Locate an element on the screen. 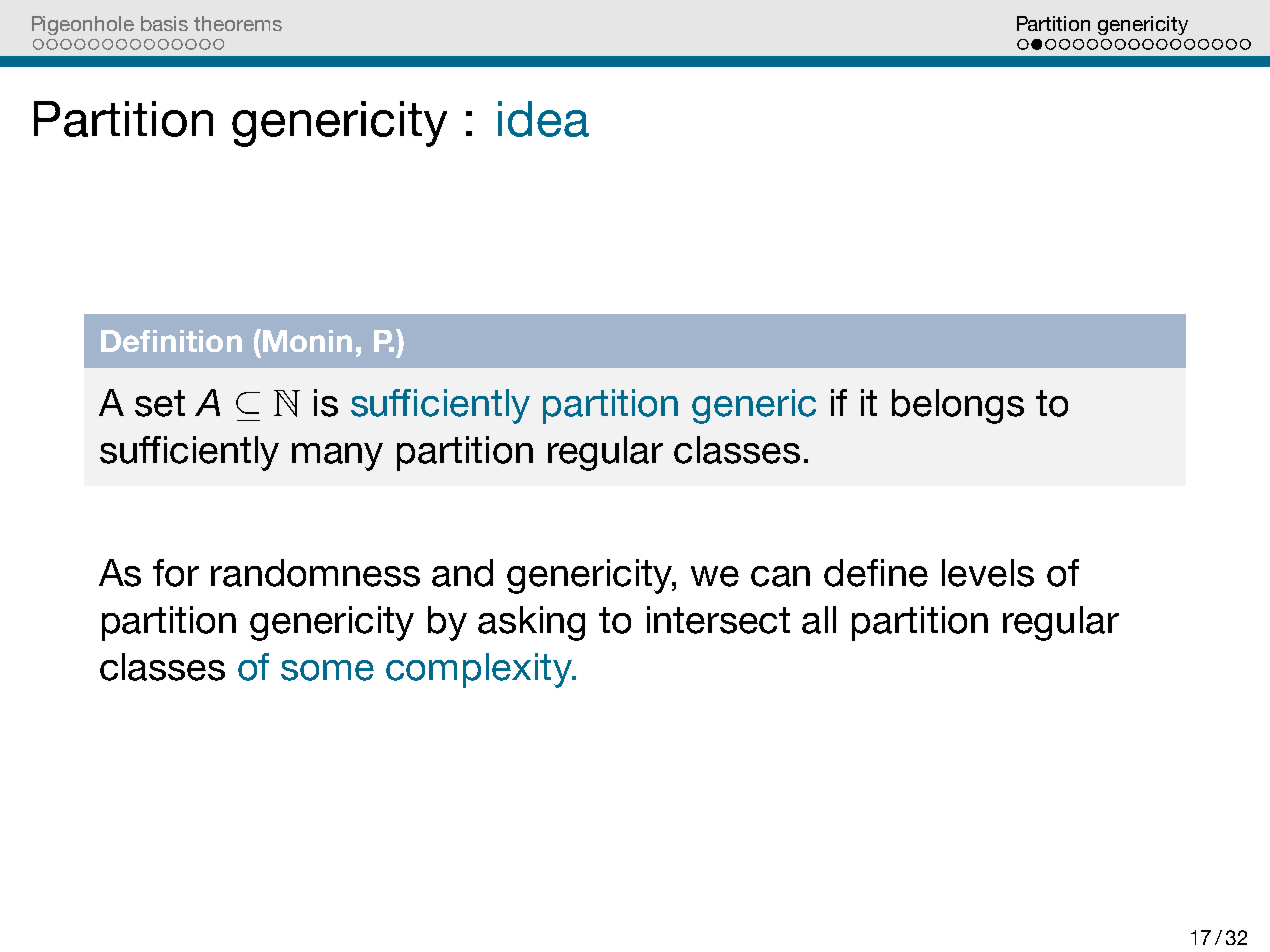 This screenshot has width=1270, height=952. levels is located at coordinates (988, 573).
